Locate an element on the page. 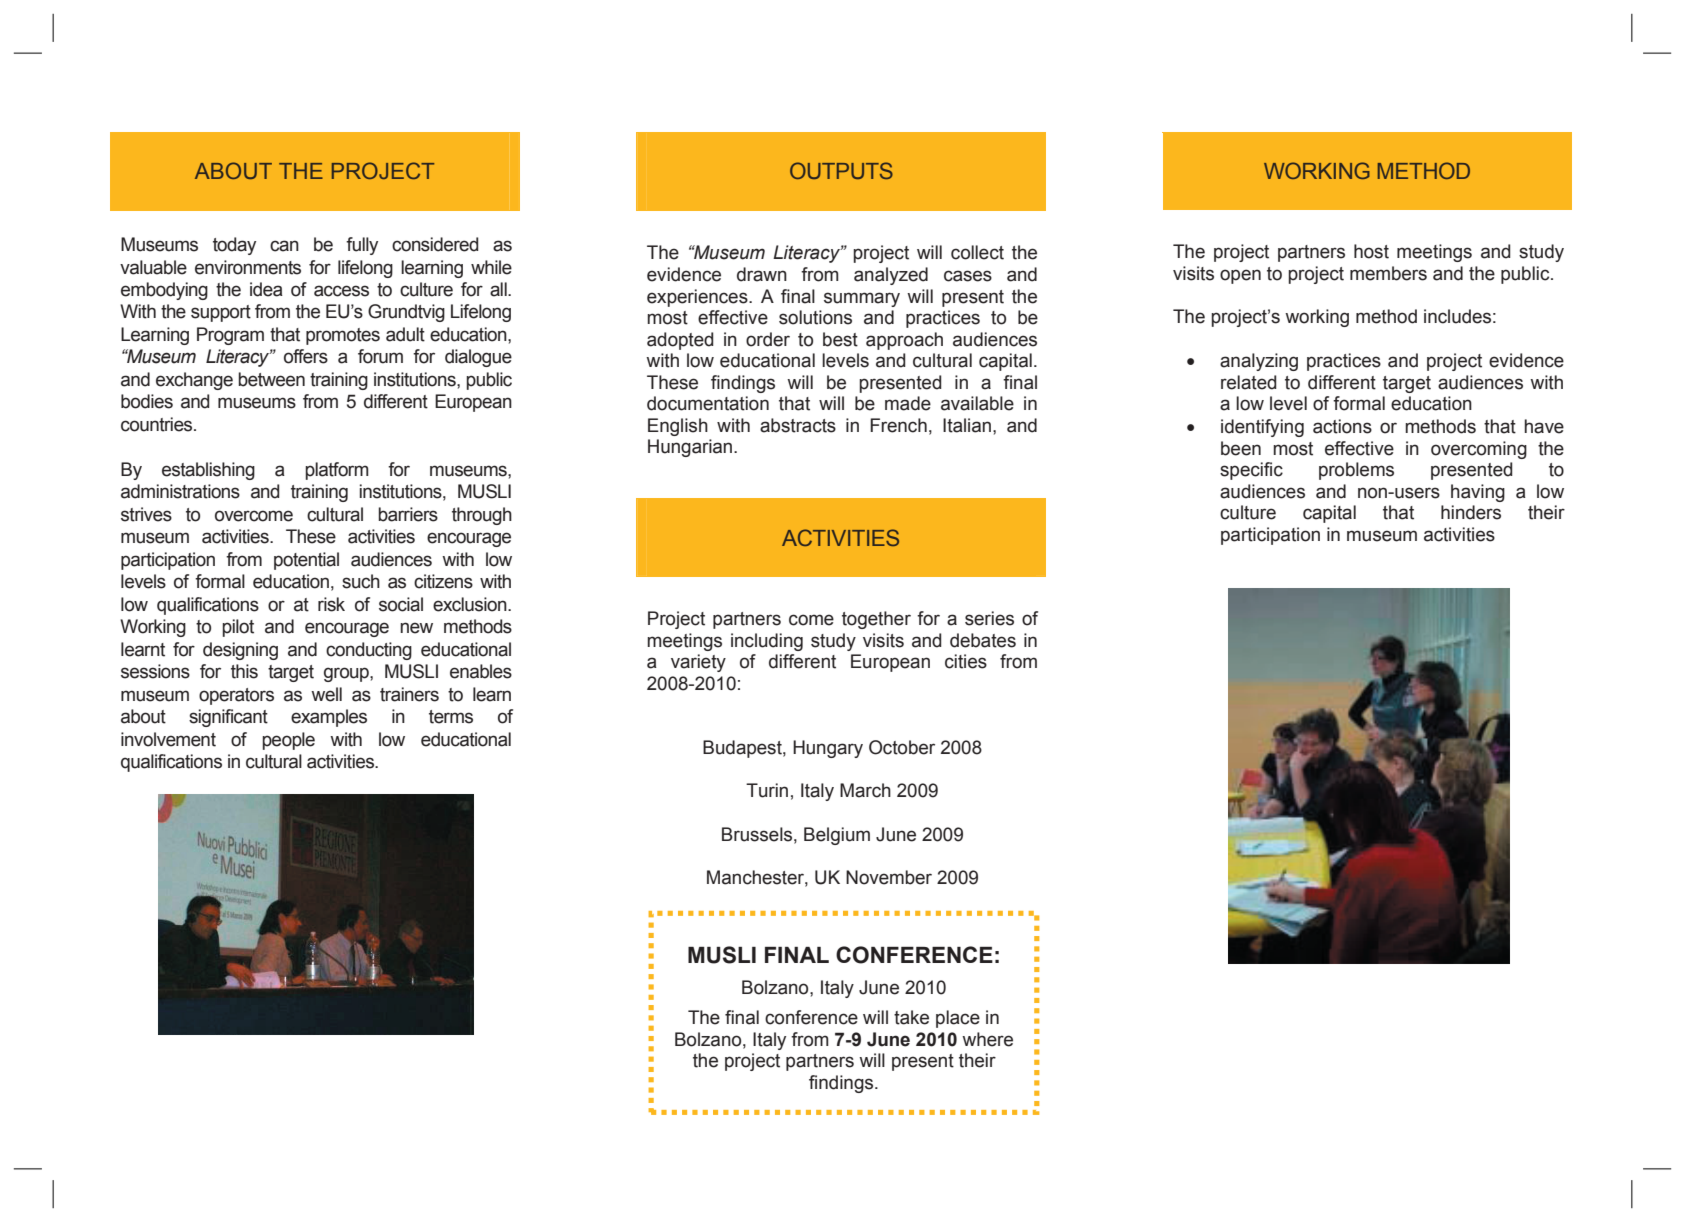 The height and width of the page is (1222, 1685). people is located at coordinates (288, 741).
